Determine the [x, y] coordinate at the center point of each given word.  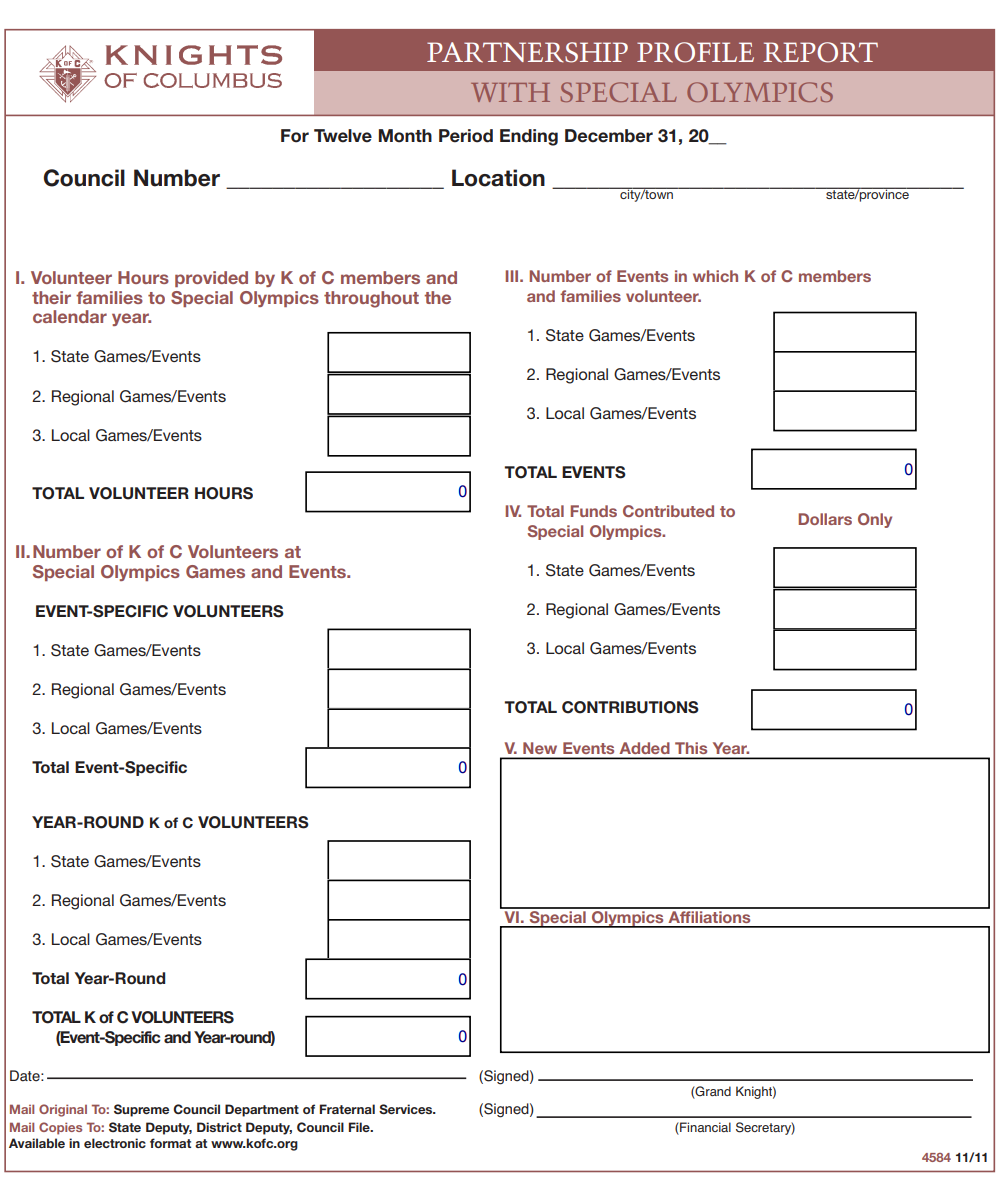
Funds [594, 511]
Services [407, 1109]
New [540, 748]
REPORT [820, 52]
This [691, 748]
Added [644, 748]
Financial [704, 1128]
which [715, 276]
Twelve [343, 136]
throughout [371, 299]
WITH [510, 92]
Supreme [141, 1110]
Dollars [825, 519]
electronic [115, 1143]
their [51, 297]
